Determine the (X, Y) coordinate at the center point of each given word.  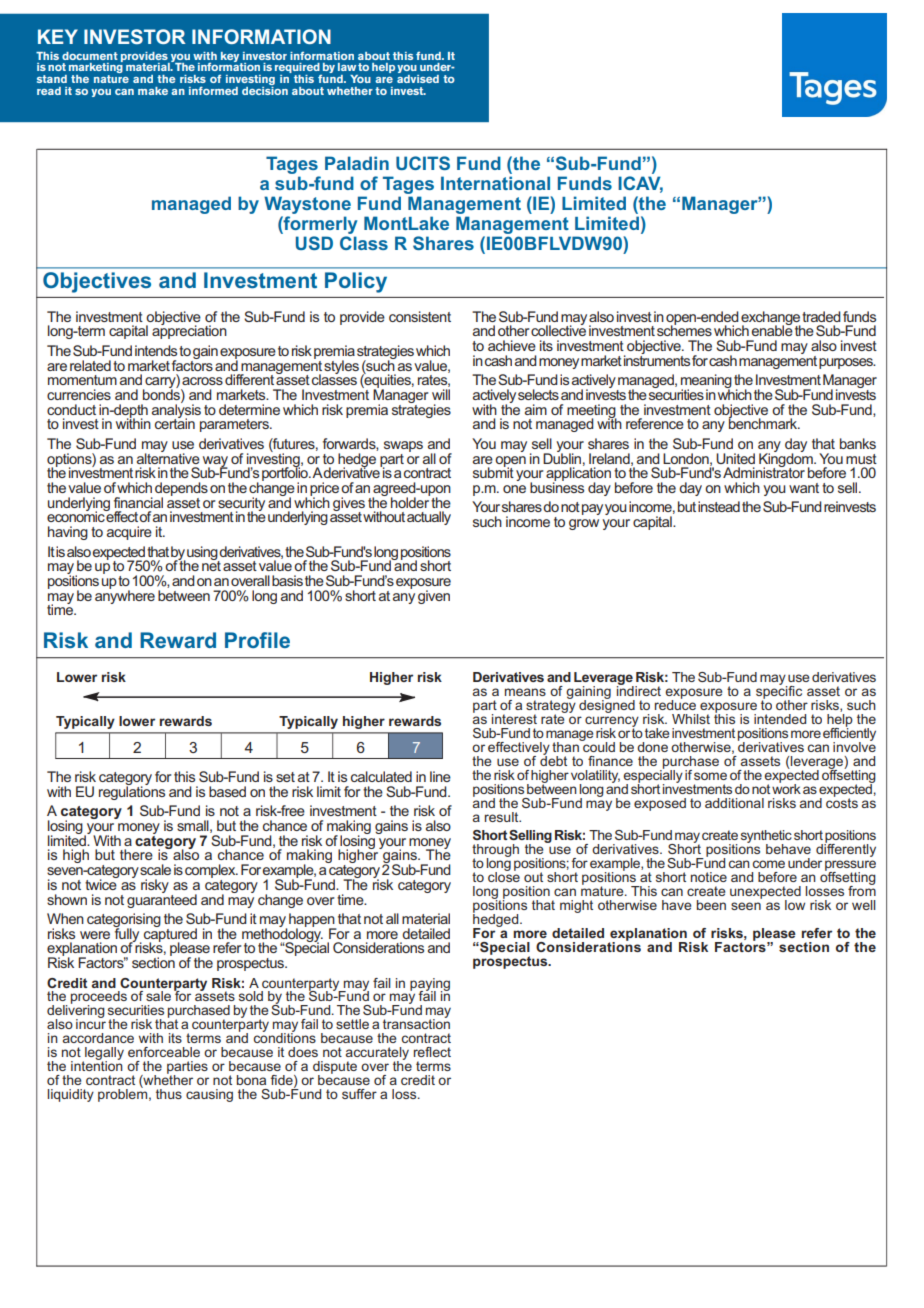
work (786, 787)
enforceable (164, 1052)
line (440, 776)
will (441, 394)
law (347, 67)
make (153, 91)
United (735, 458)
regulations (132, 792)
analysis (176, 411)
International (495, 183)
